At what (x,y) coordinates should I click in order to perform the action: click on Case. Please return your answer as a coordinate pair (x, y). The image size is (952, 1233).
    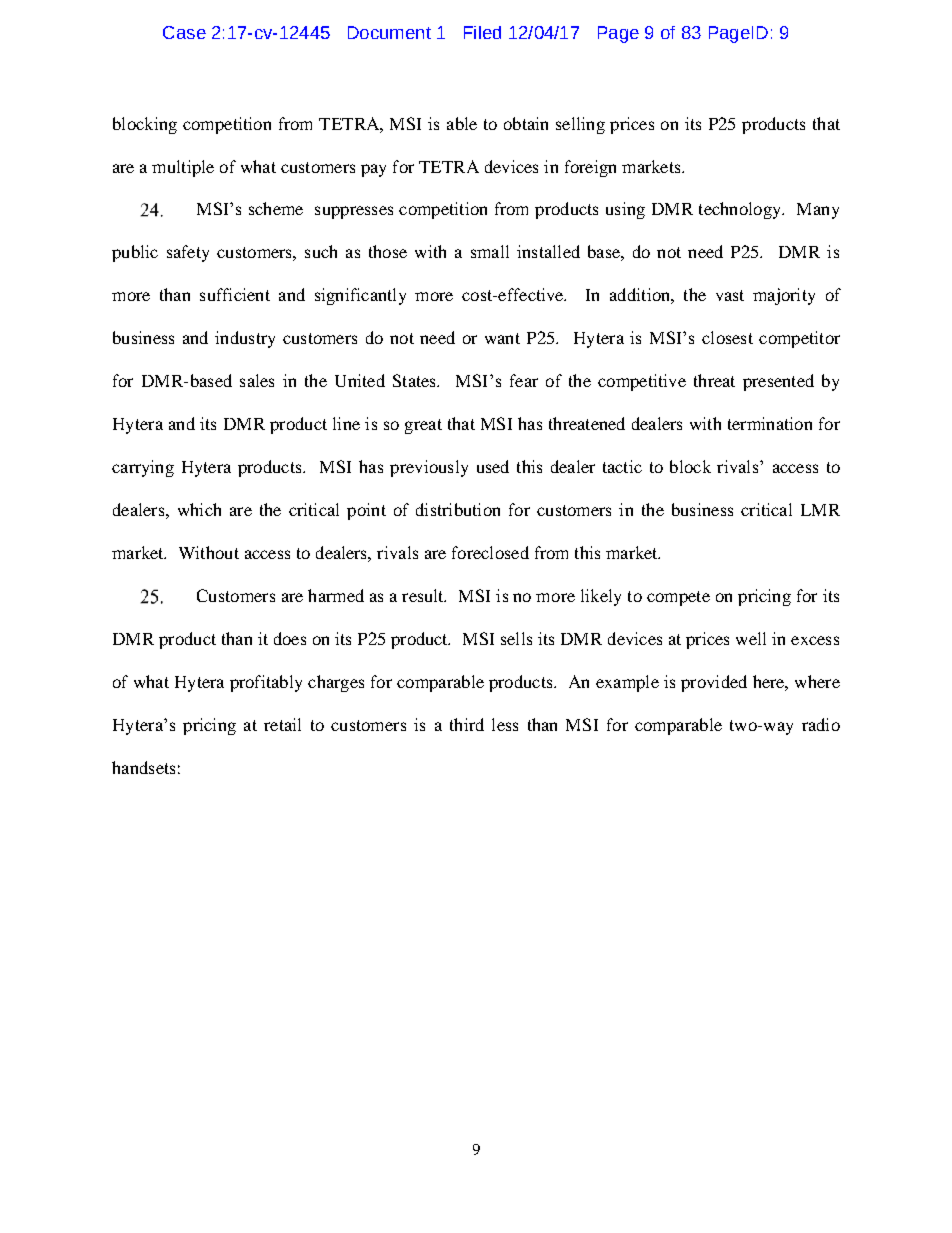
    Looking at the image, I should click on (184, 32).
